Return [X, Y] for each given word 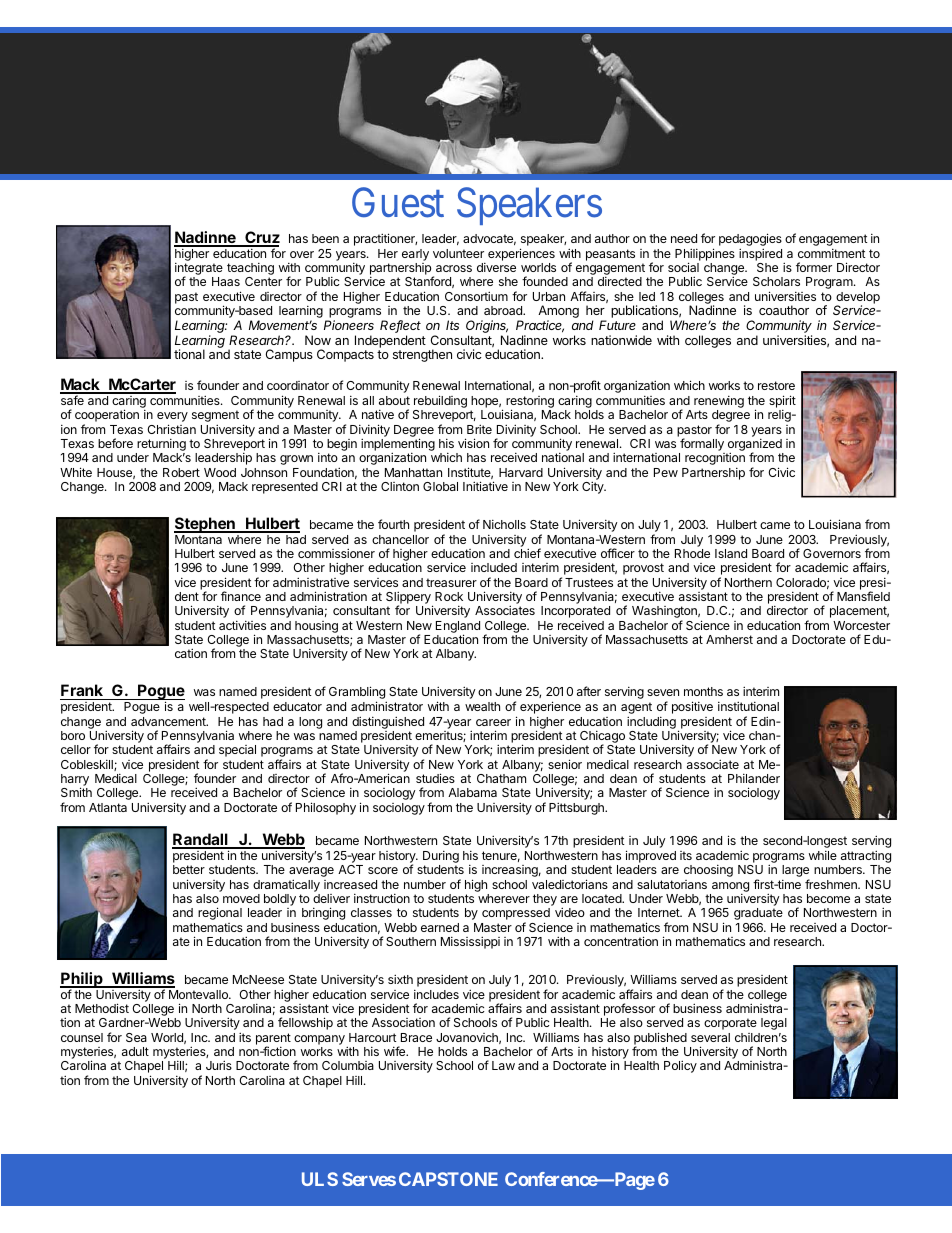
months [703, 691]
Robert [181, 472]
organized [755, 446]
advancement [169, 721]
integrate [199, 270]
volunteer [458, 253]
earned [440, 927]
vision [473, 443]
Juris [219, 1065]
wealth [482, 706]
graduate [758, 914]
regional [220, 913]
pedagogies [750, 239]
